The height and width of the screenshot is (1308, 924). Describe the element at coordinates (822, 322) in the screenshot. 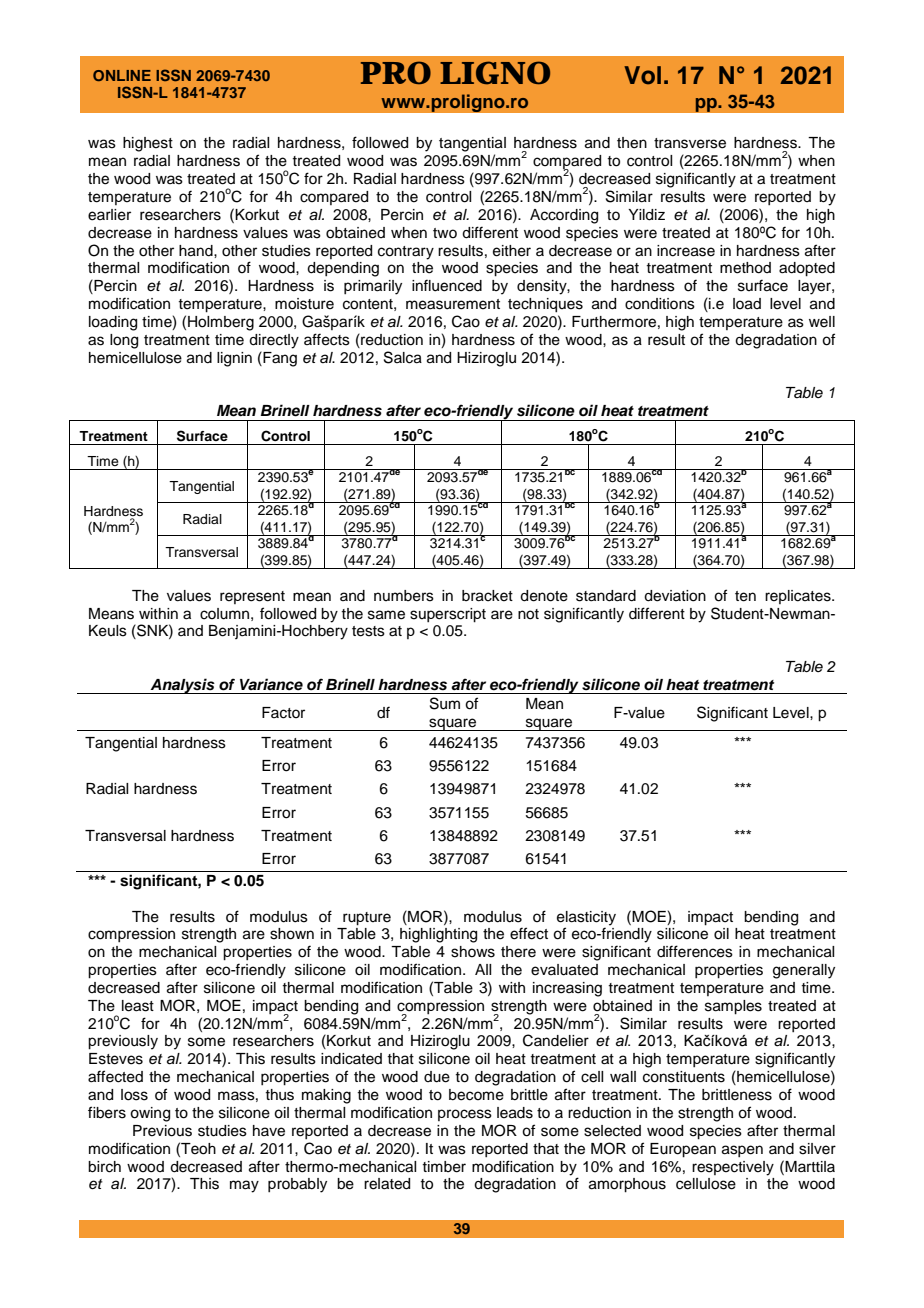

I see `well` at that location.
